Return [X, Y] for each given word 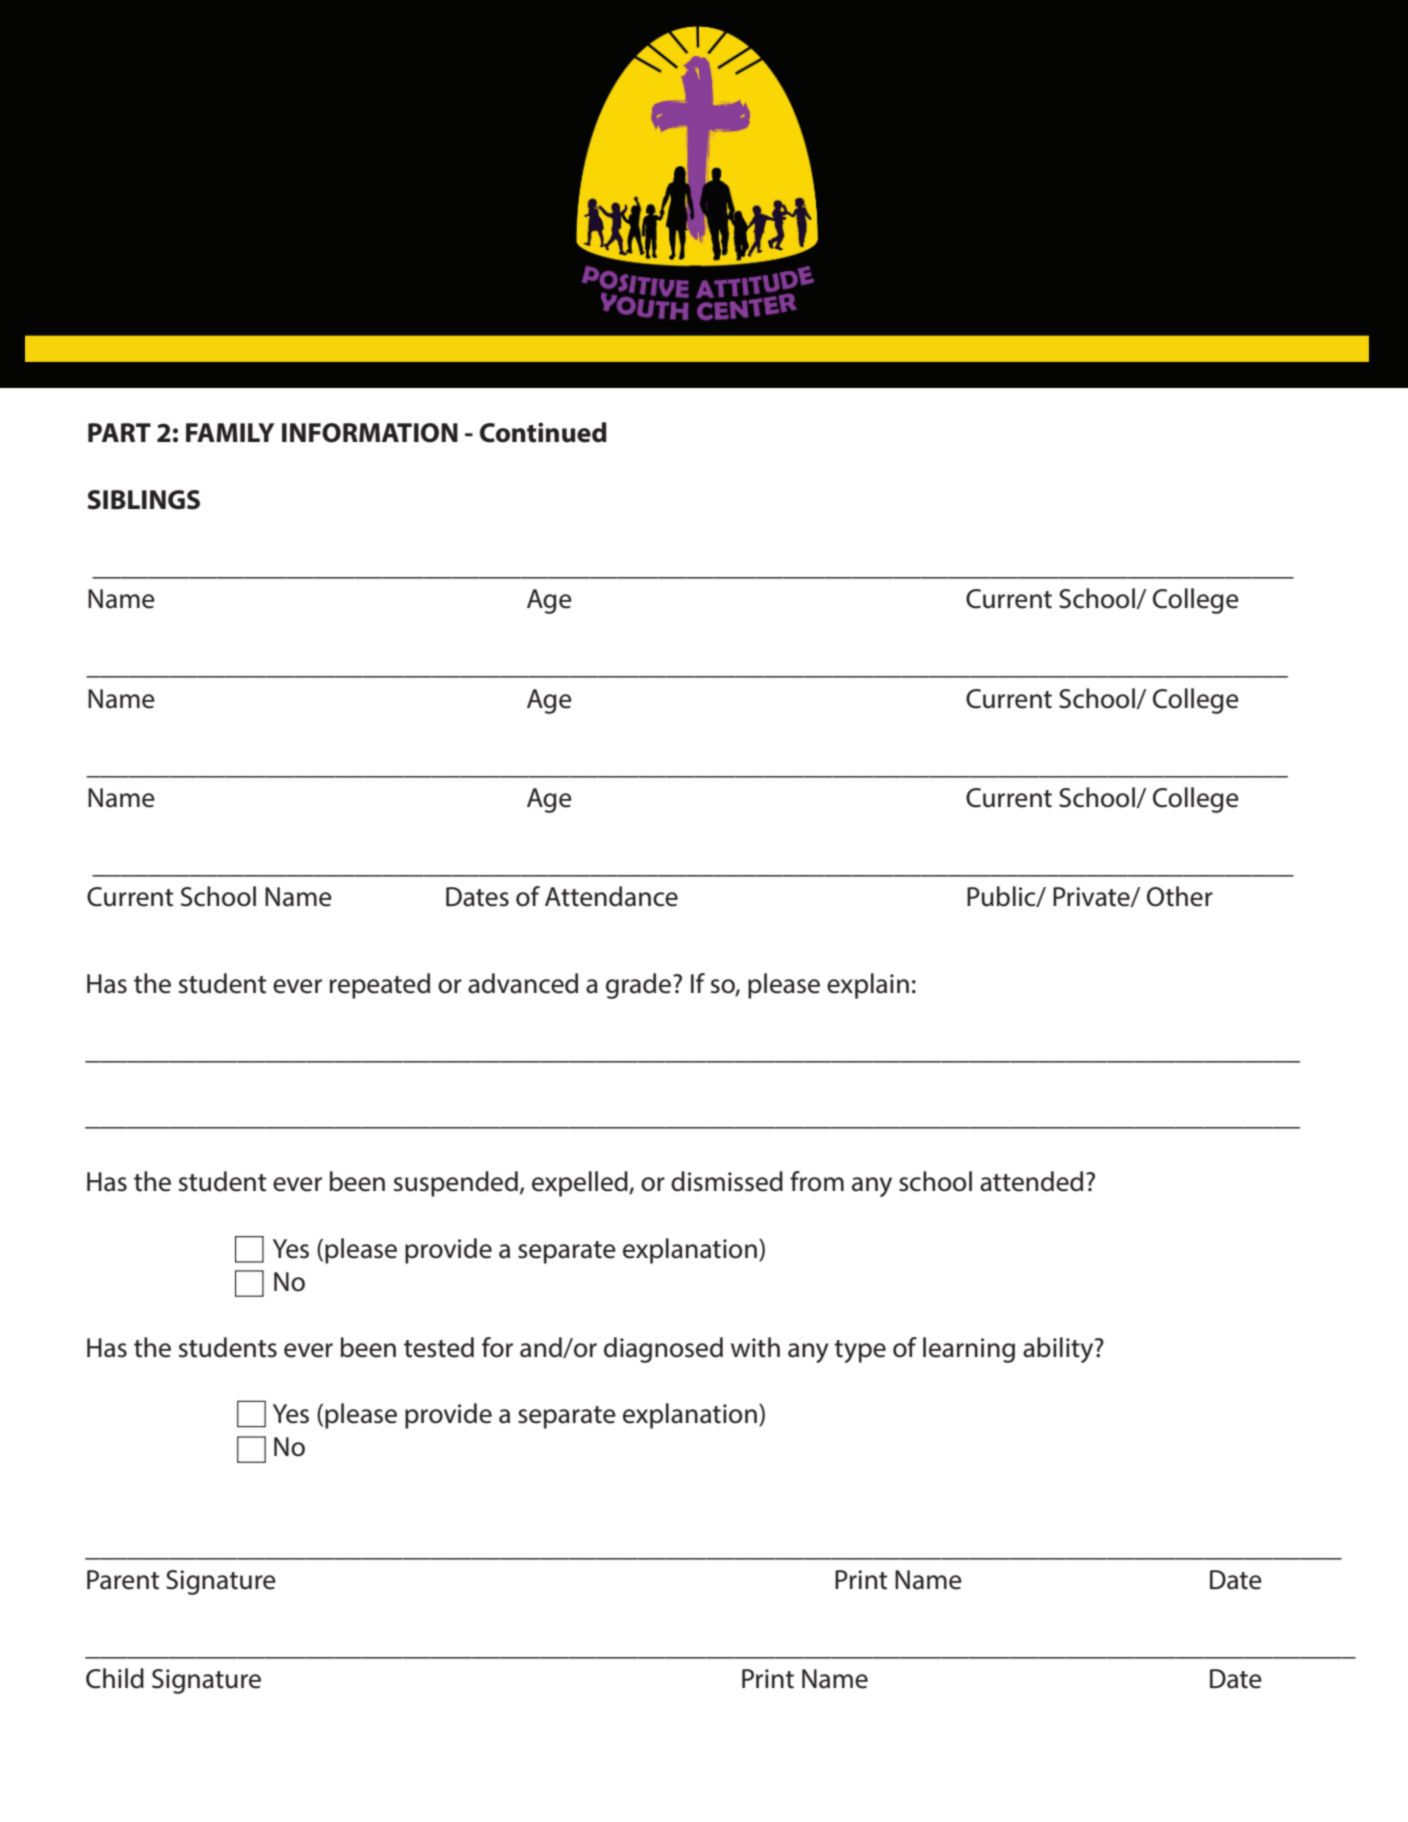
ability [1059, 1350]
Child [115, 1678]
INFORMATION [370, 433]
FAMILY [230, 432]
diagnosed [663, 1350]
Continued [543, 432]
